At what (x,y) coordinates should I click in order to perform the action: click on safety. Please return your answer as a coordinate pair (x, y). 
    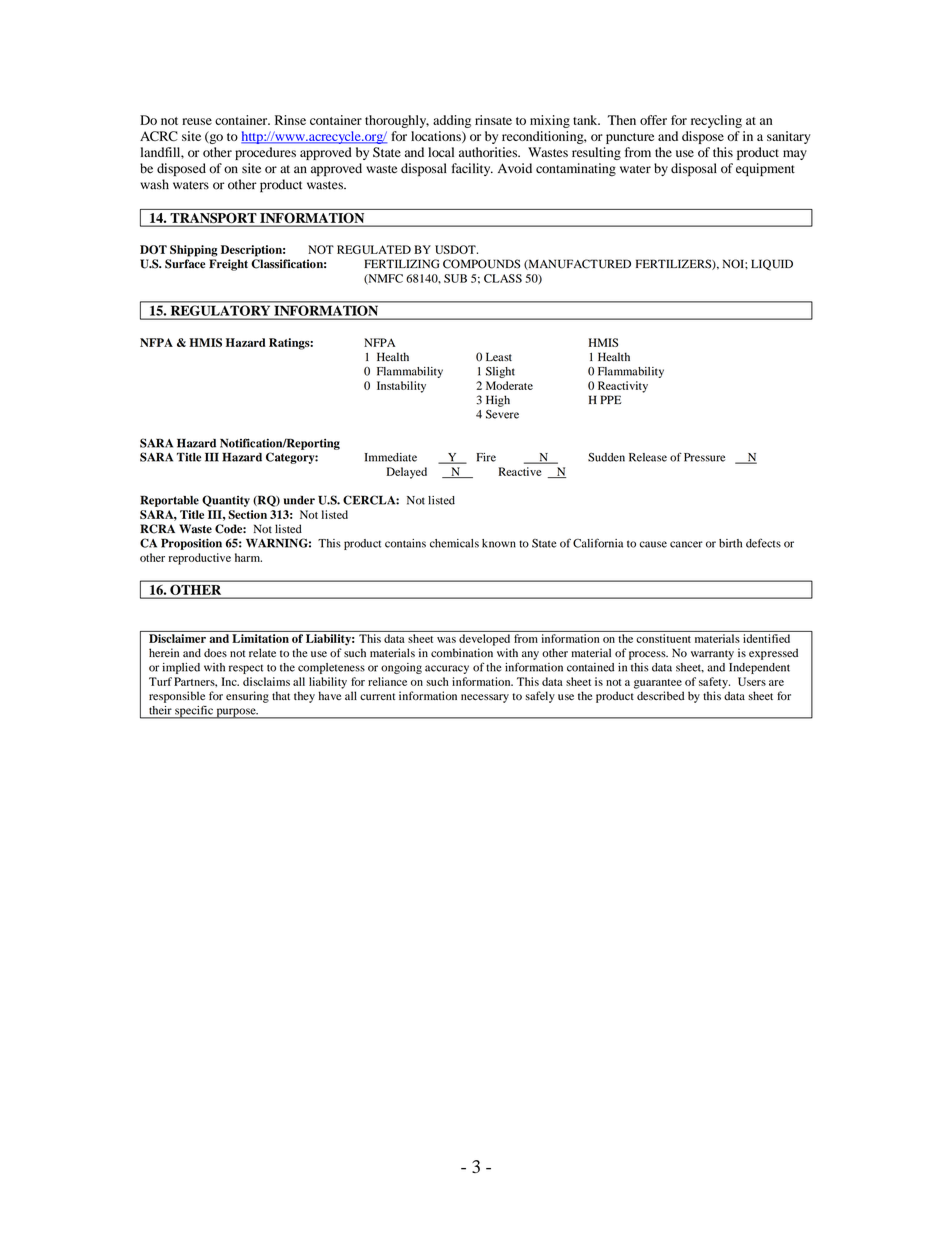
    Looking at the image, I should click on (714, 683).
